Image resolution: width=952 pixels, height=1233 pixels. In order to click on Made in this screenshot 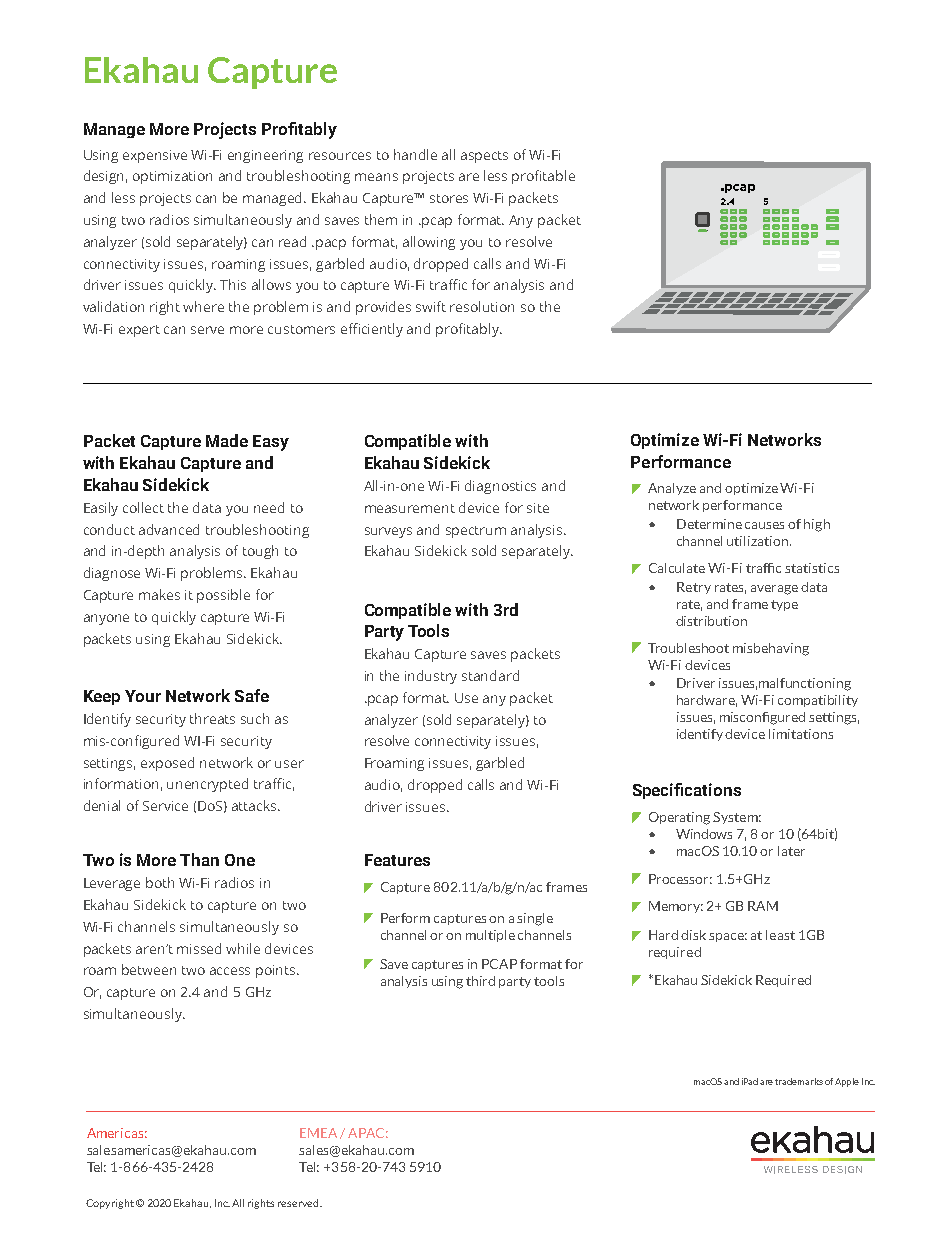, I will do `click(227, 440)`.
